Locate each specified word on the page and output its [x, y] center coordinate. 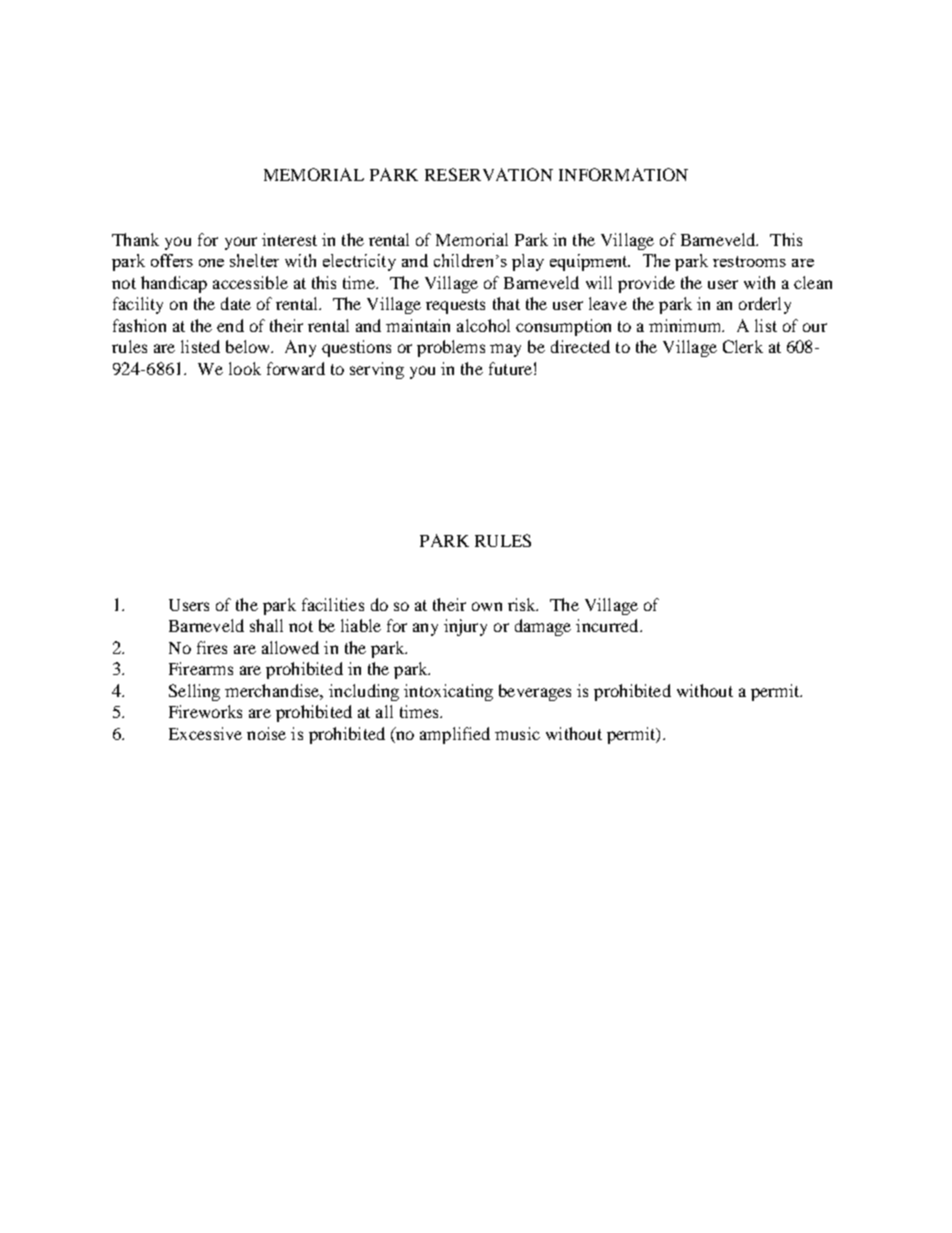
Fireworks [205, 711]
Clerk [743, 346]
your [241, 243]
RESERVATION [489, 174]
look [245, 368]
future [510, 368]
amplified [455, 735]
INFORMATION [623, 174]
